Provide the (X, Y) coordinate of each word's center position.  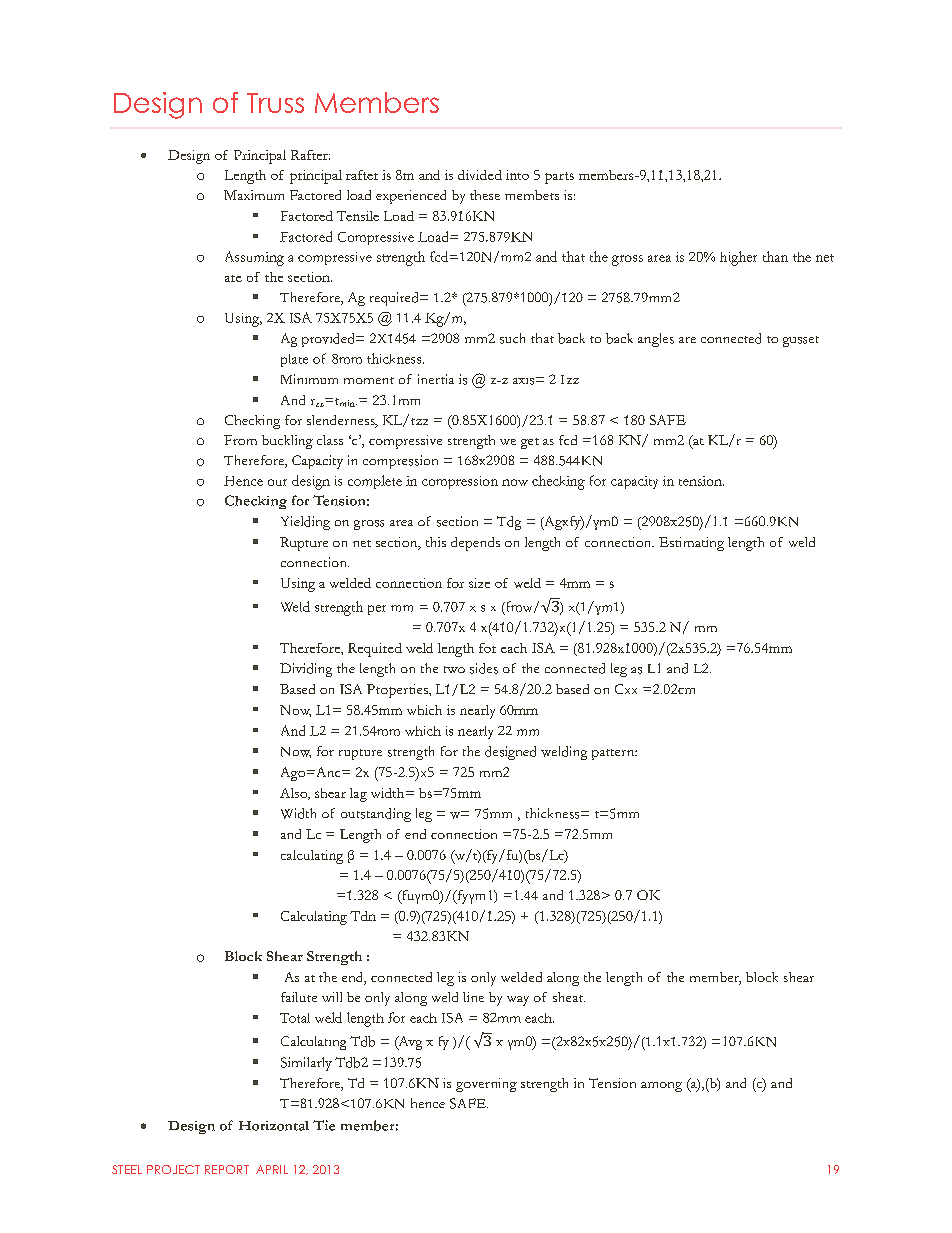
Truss (275, 103)
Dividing (306, 670)
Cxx (626, 689)
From (240, 440)
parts (559, 178)
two (454, 669)
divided (480, 175)
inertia (436, 379)
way (518, 1001)
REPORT (227, 1169)
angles (656, 340)
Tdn (363, 916)
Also (295, 794)
